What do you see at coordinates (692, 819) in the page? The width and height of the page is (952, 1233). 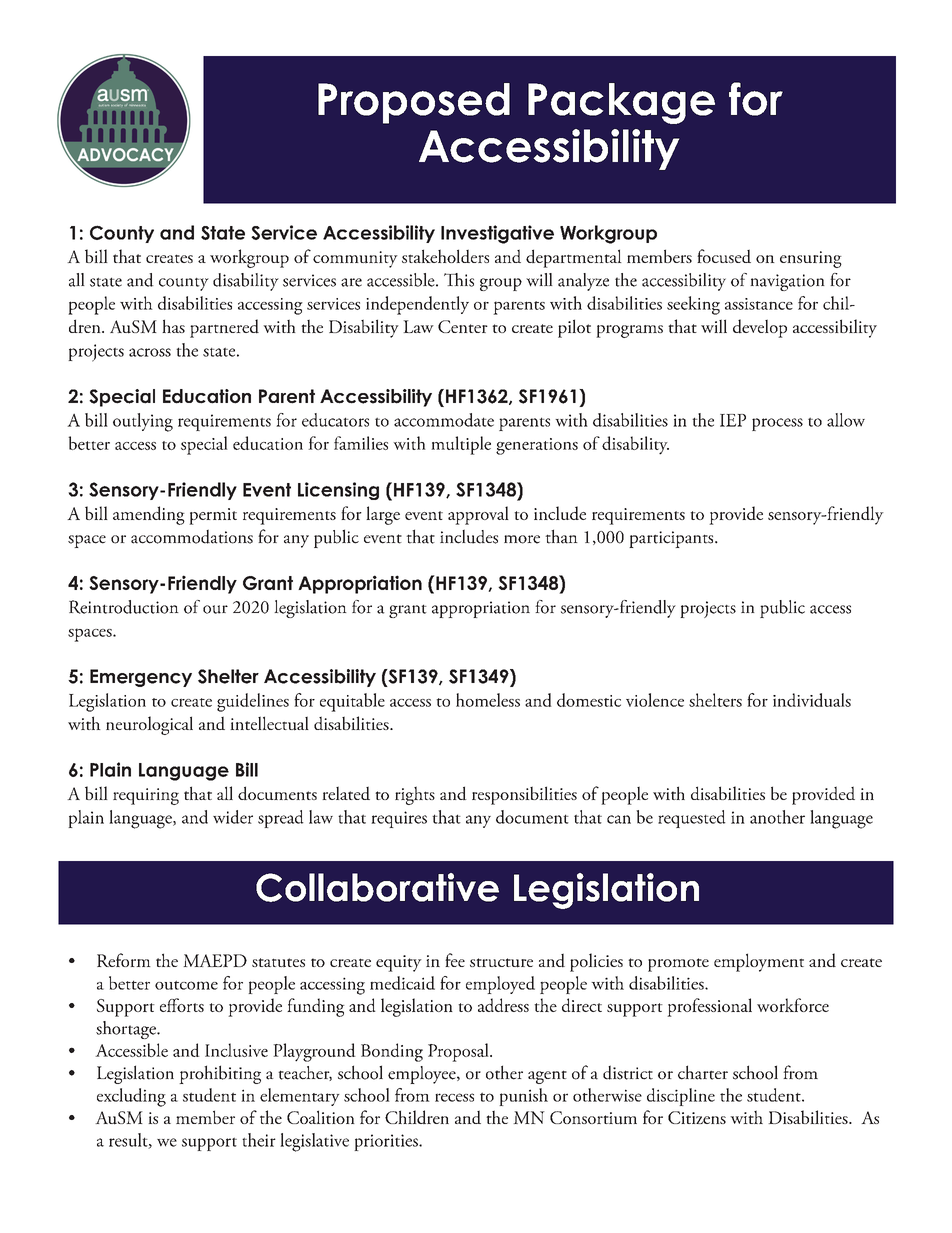 I see `requested` at bounding box center [692, 819].
